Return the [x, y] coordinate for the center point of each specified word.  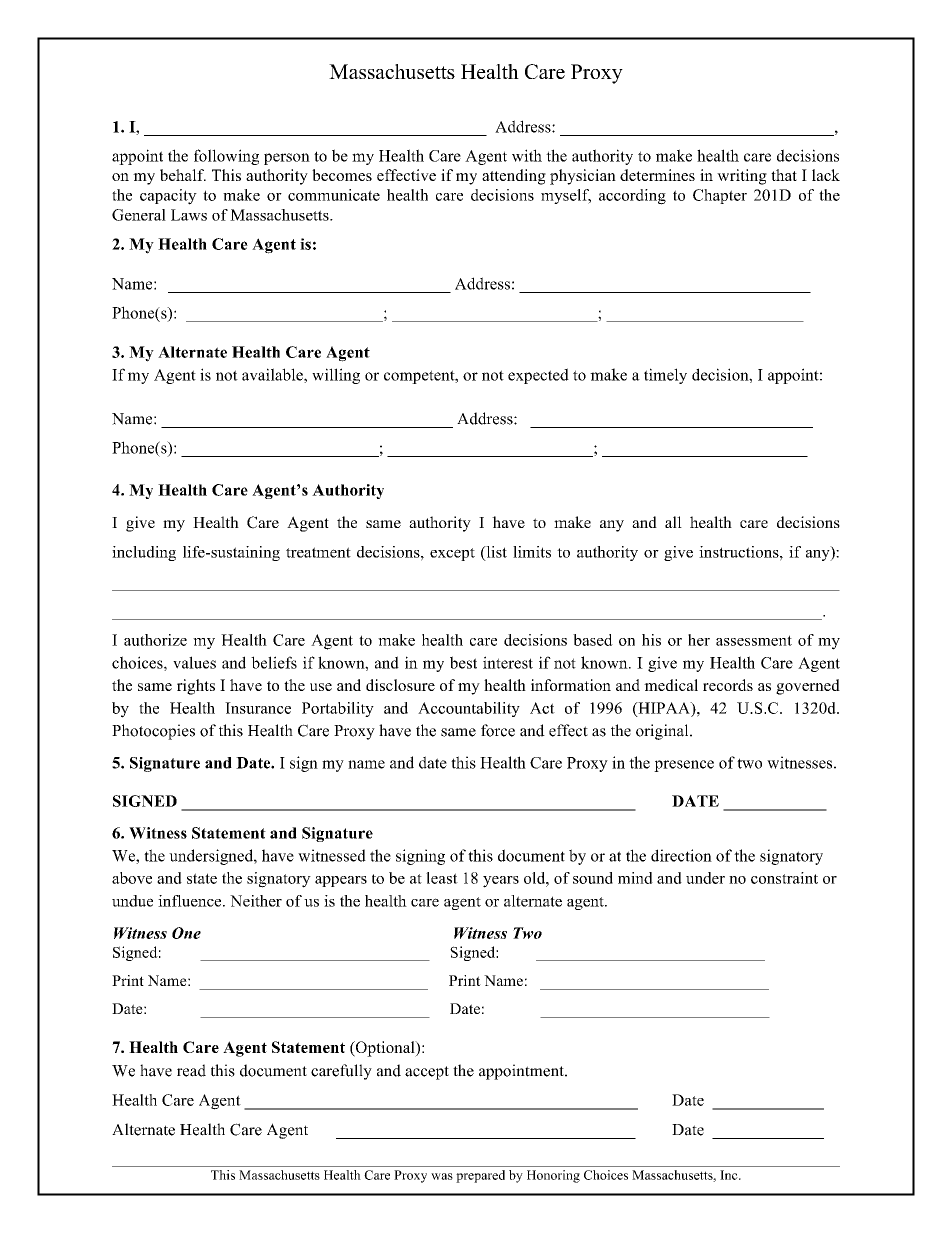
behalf [183, 175]
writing [742, 177]
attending [514, 177]
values [194, 662]
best [463, 662]
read [191, 1070]
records [728, 685]
